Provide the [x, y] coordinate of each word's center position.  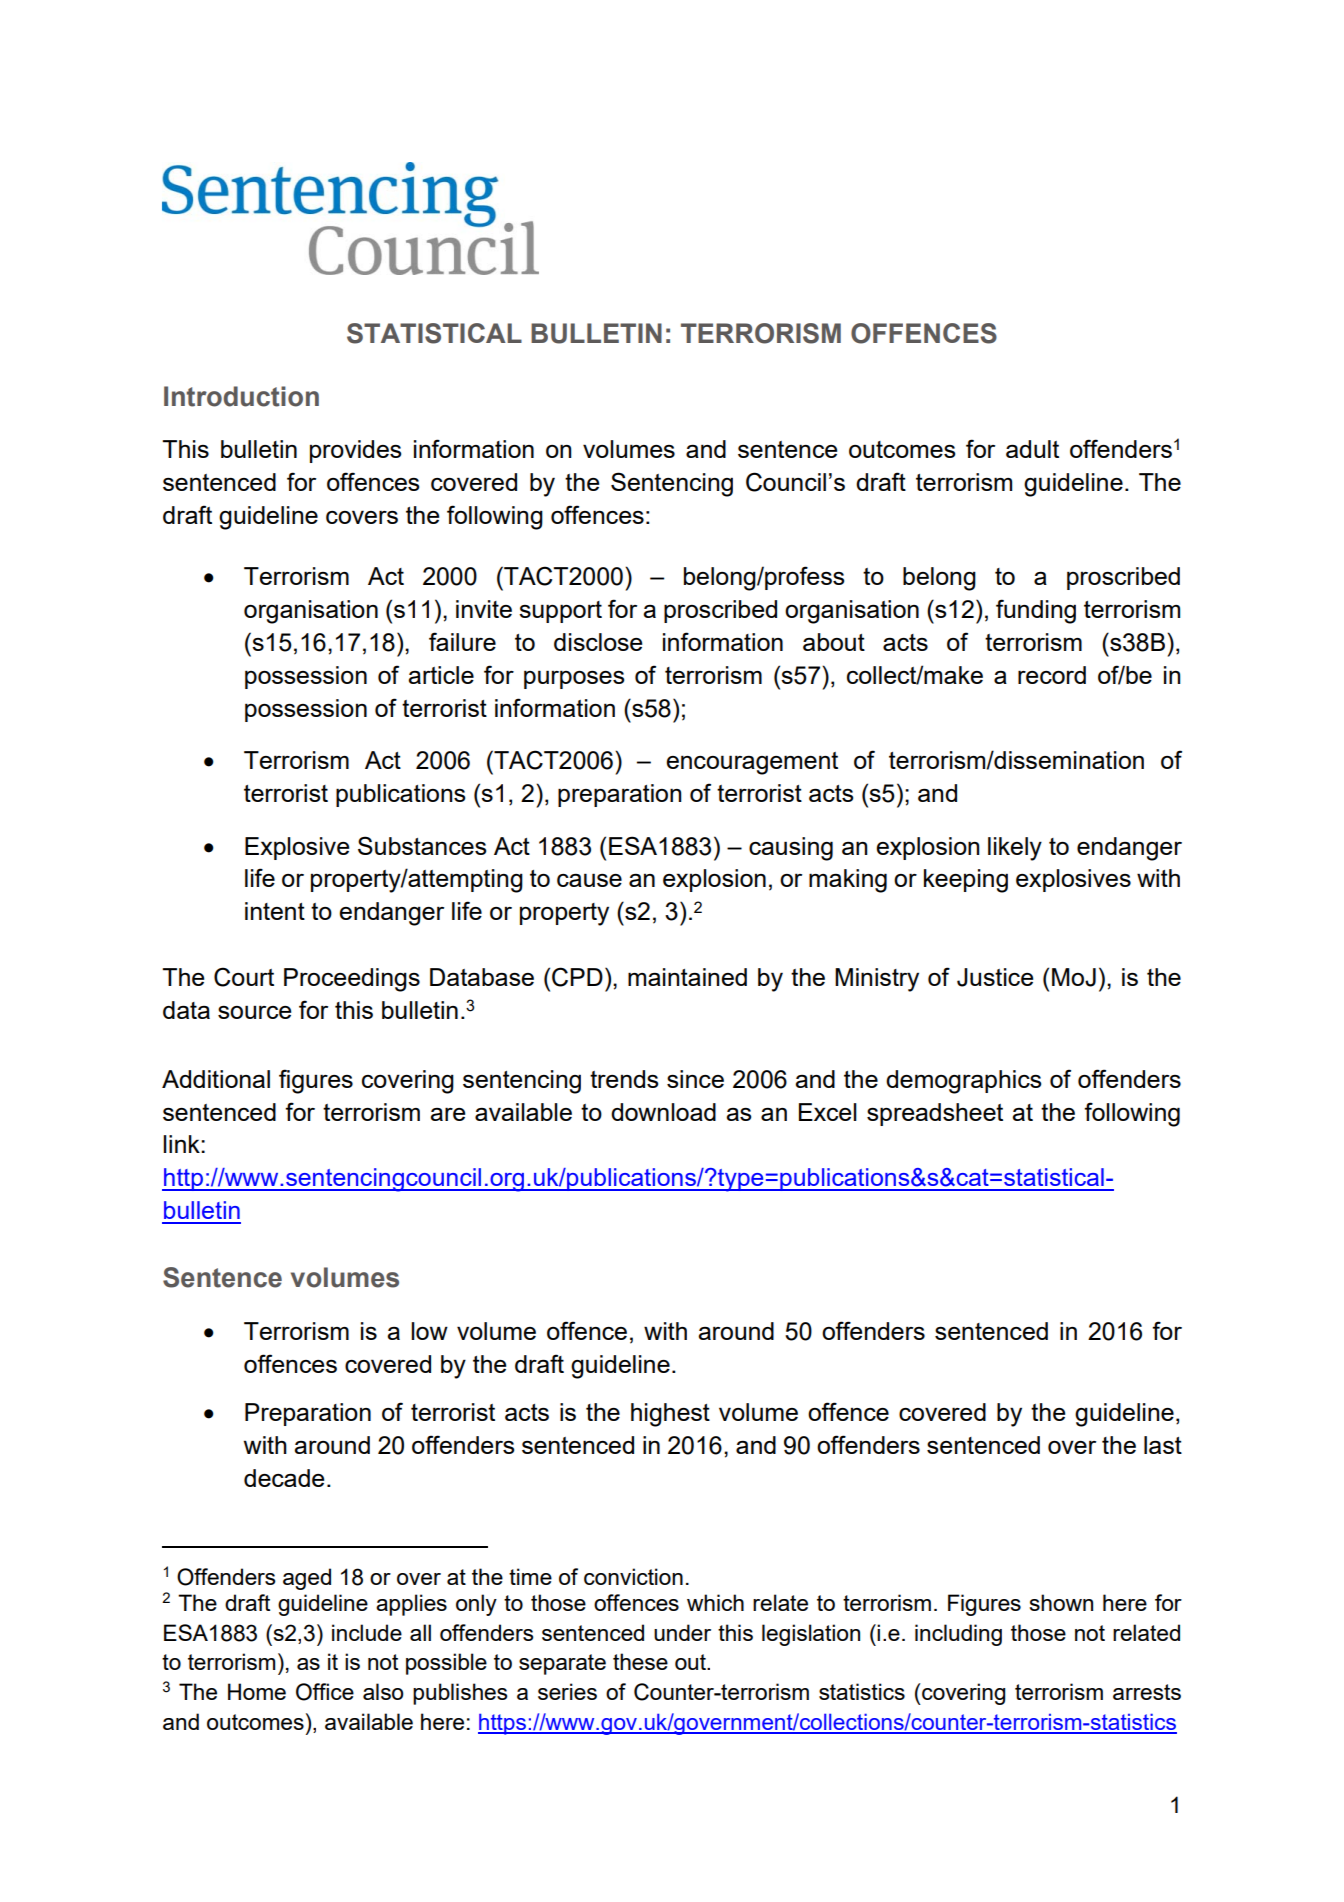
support [560, 612]
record [1052, 675]
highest [670, 1415]
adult [1032, 449]
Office [325, 1692]
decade [284, 1478]
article [441, 675]
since [695, 1079]
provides [355, 451]
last [1163, 1445]
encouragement [752, 763]
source [254, 1012]
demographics [963, 1082]
